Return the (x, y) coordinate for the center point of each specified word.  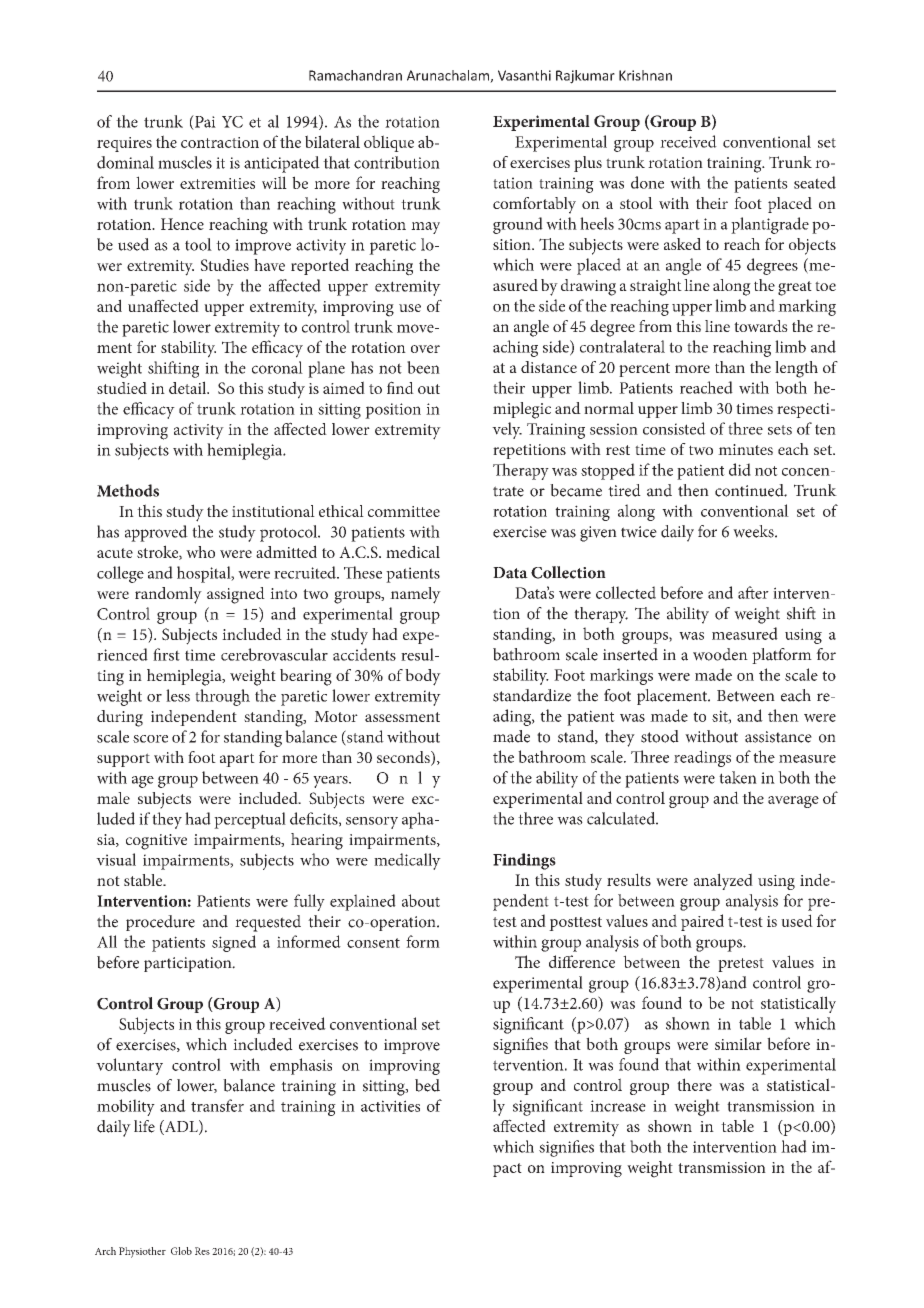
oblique (389, 143)
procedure (160, 923)
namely (415, 595)
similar (738, 1043)
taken (738, 777)
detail (189, 387)
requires (124, 144)
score (150, 739)
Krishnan (645, 75)
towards (761, 326)
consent (373, 943)
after (753, 592)
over (425, 349)
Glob (181, 1251)
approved (156, 533)
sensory (372, 823)
